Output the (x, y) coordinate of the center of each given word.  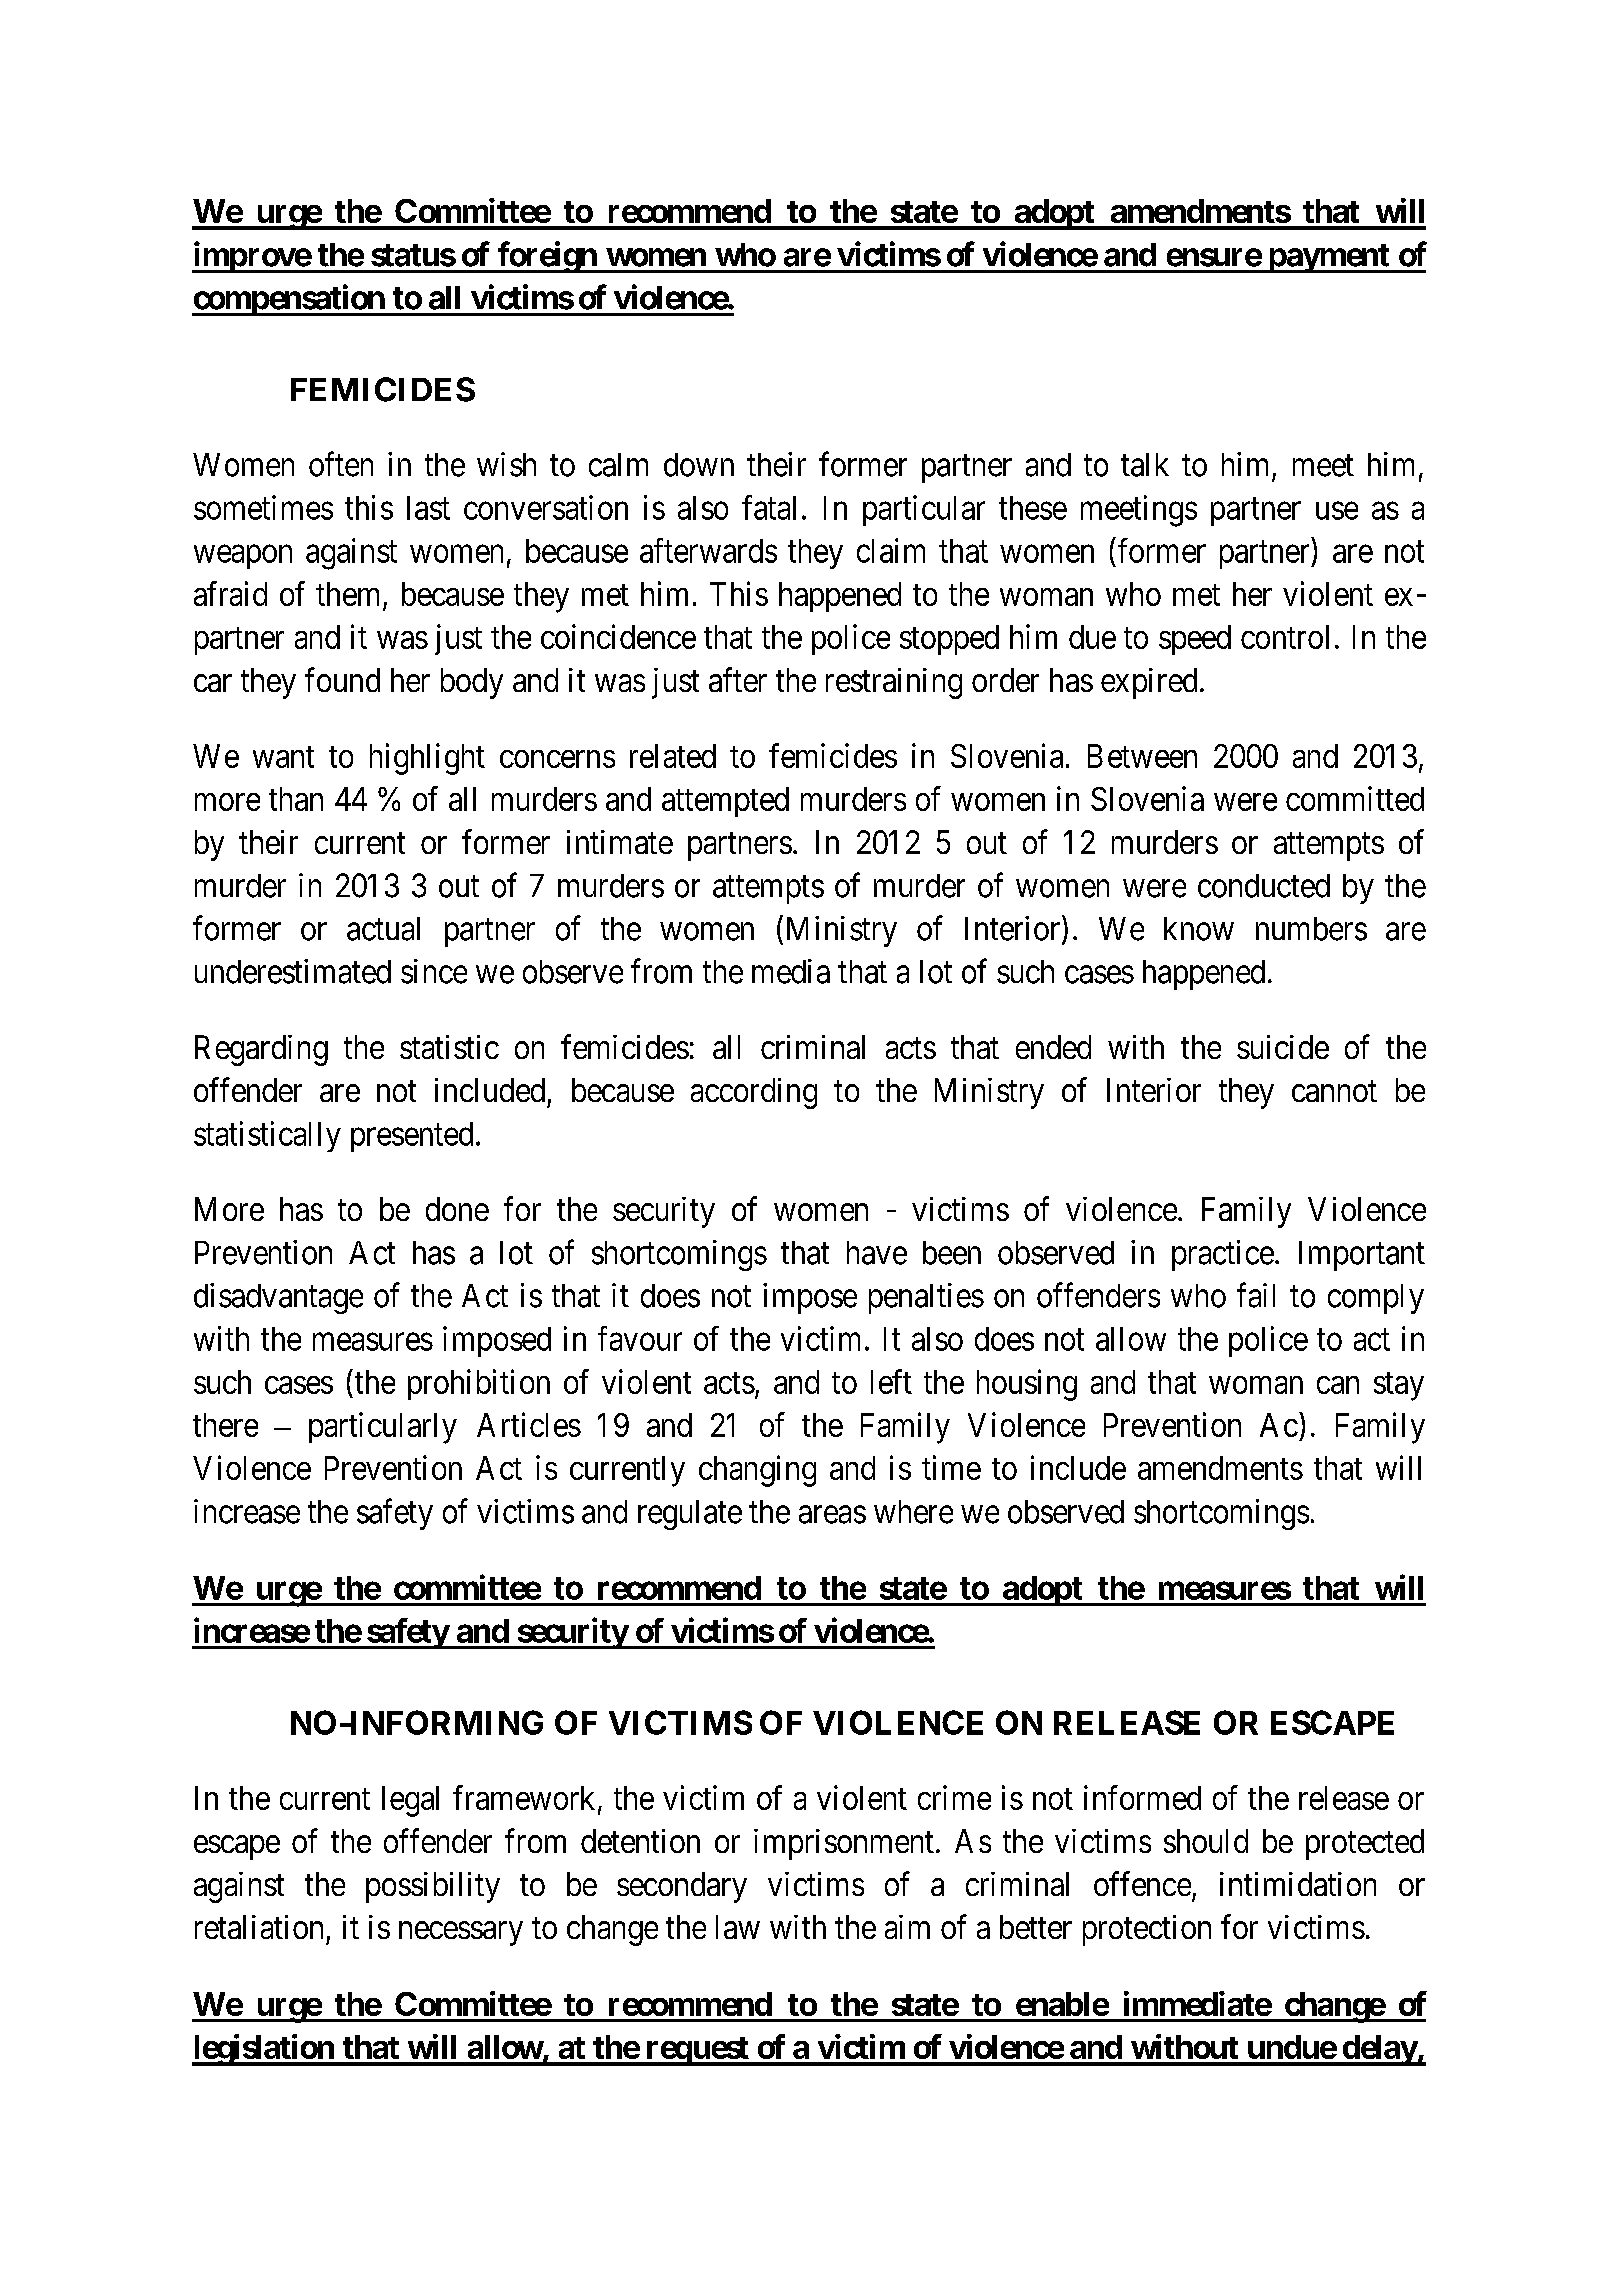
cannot (1334, 1091)
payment (1328, 258)
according (754, 1093)
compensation (289, 300)
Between (1142, 756)
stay (1399, 1386)
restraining (894, 683)
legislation (264, 2050)
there (225, 1425)
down (699, 465)
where (913, 1512)
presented (412, 1137)
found (342, 679)
